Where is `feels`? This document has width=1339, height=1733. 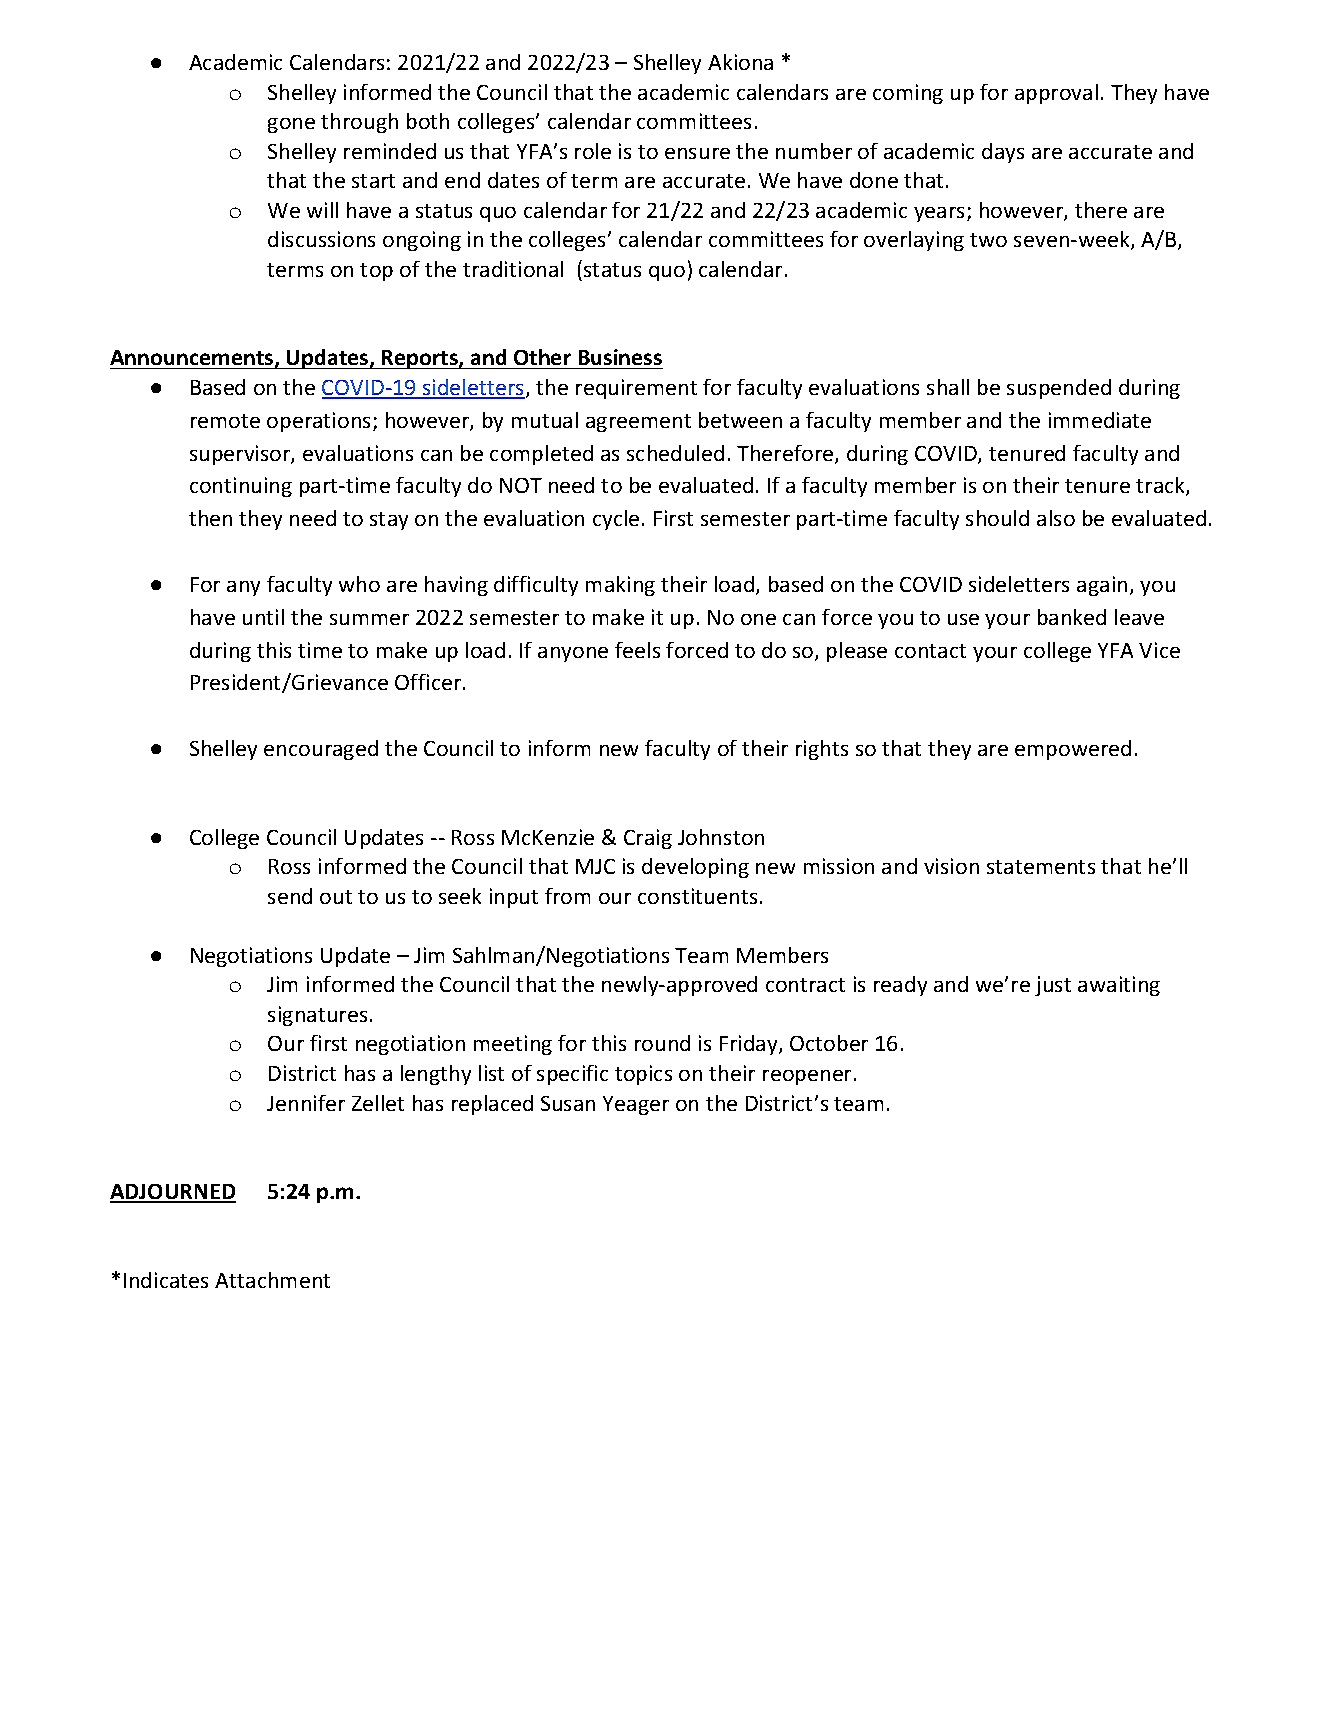
feels is located at coordinates (637, 650).
